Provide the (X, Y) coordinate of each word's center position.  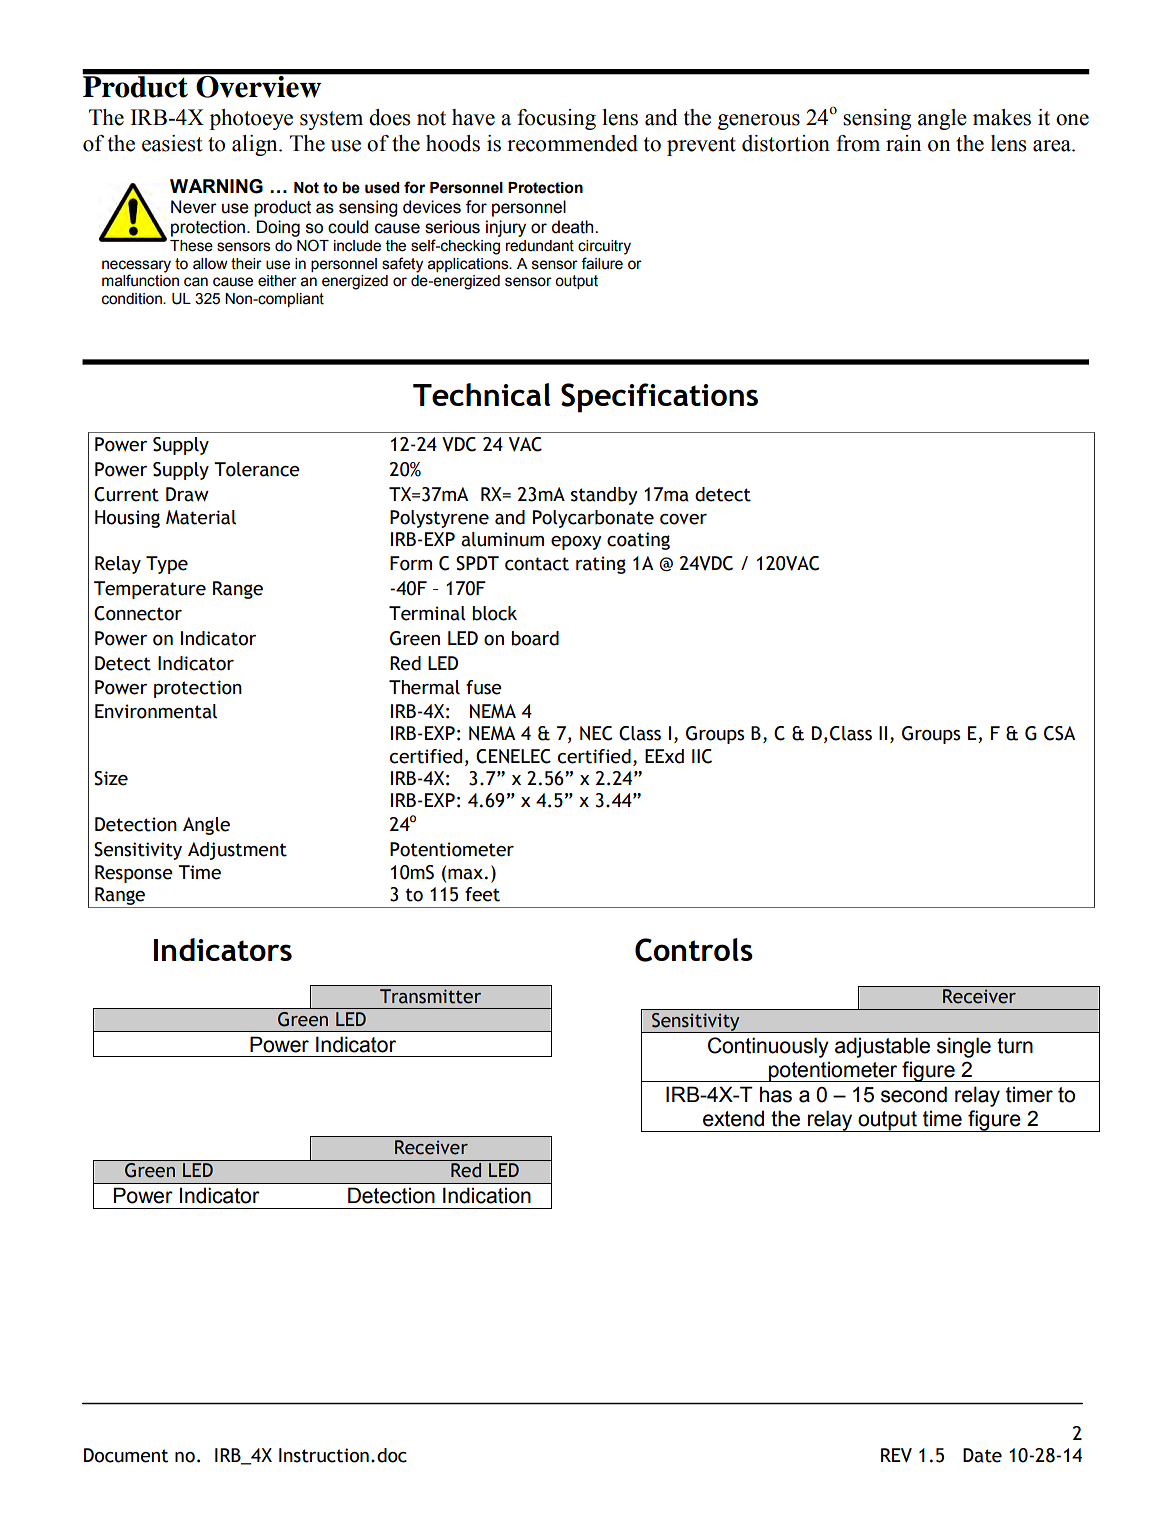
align (256, 145)
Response (134, 874)
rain (903, 143)
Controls (694, 950)
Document (126, 1455)
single (964, 1047)
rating (601, 565)
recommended (572, 143)
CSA (1059, 733)
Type (167, 565)
